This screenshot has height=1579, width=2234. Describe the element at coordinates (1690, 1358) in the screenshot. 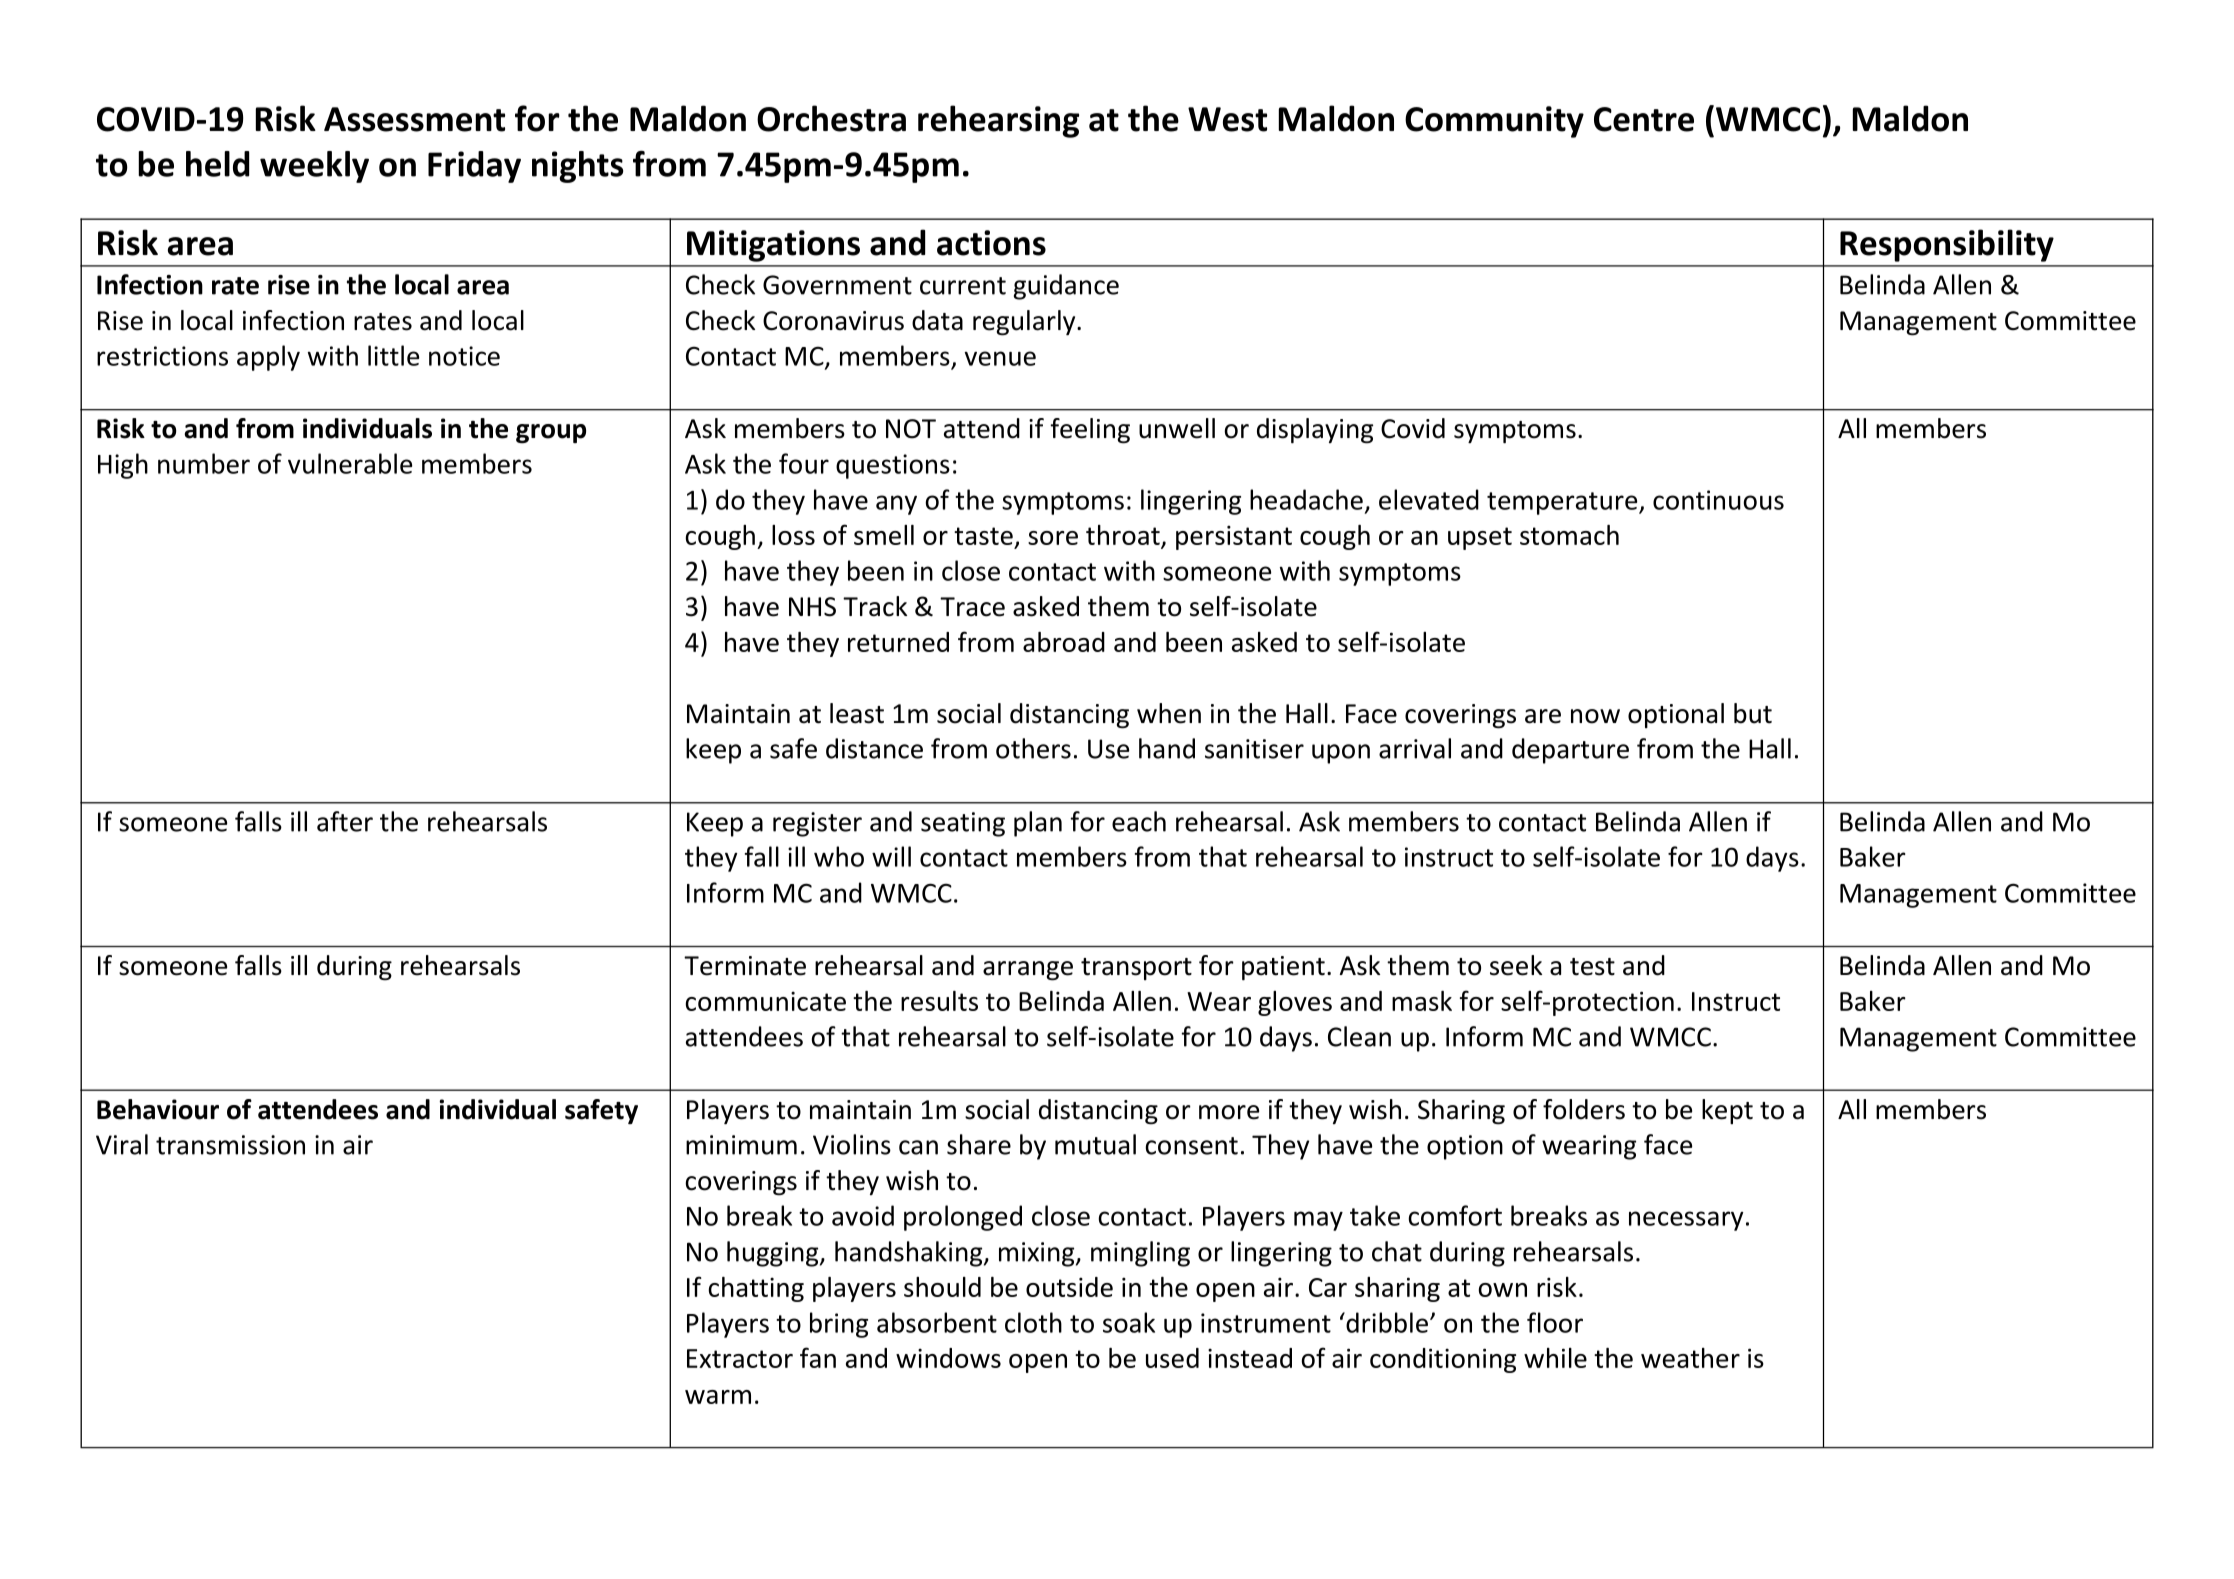

I see `weather` at that location.
